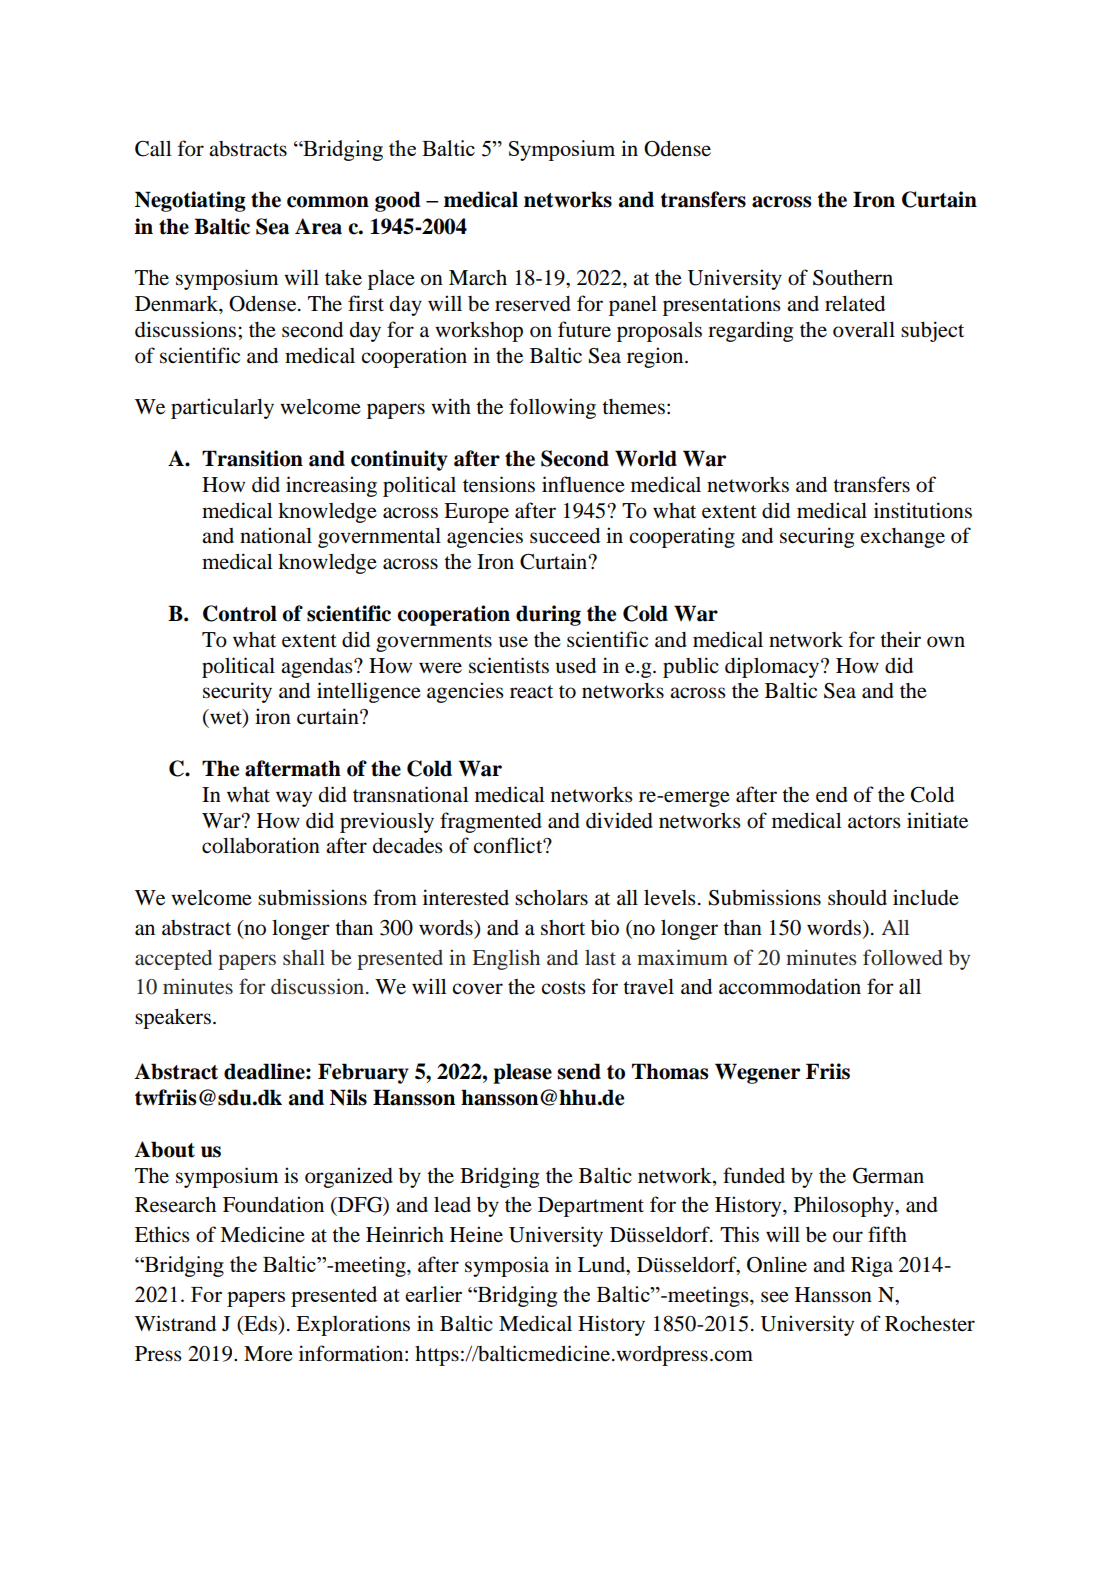  What do you see at coordinates (853, 278) in the screenshot?
I see `Southern` at bounding box center [853, 278].
